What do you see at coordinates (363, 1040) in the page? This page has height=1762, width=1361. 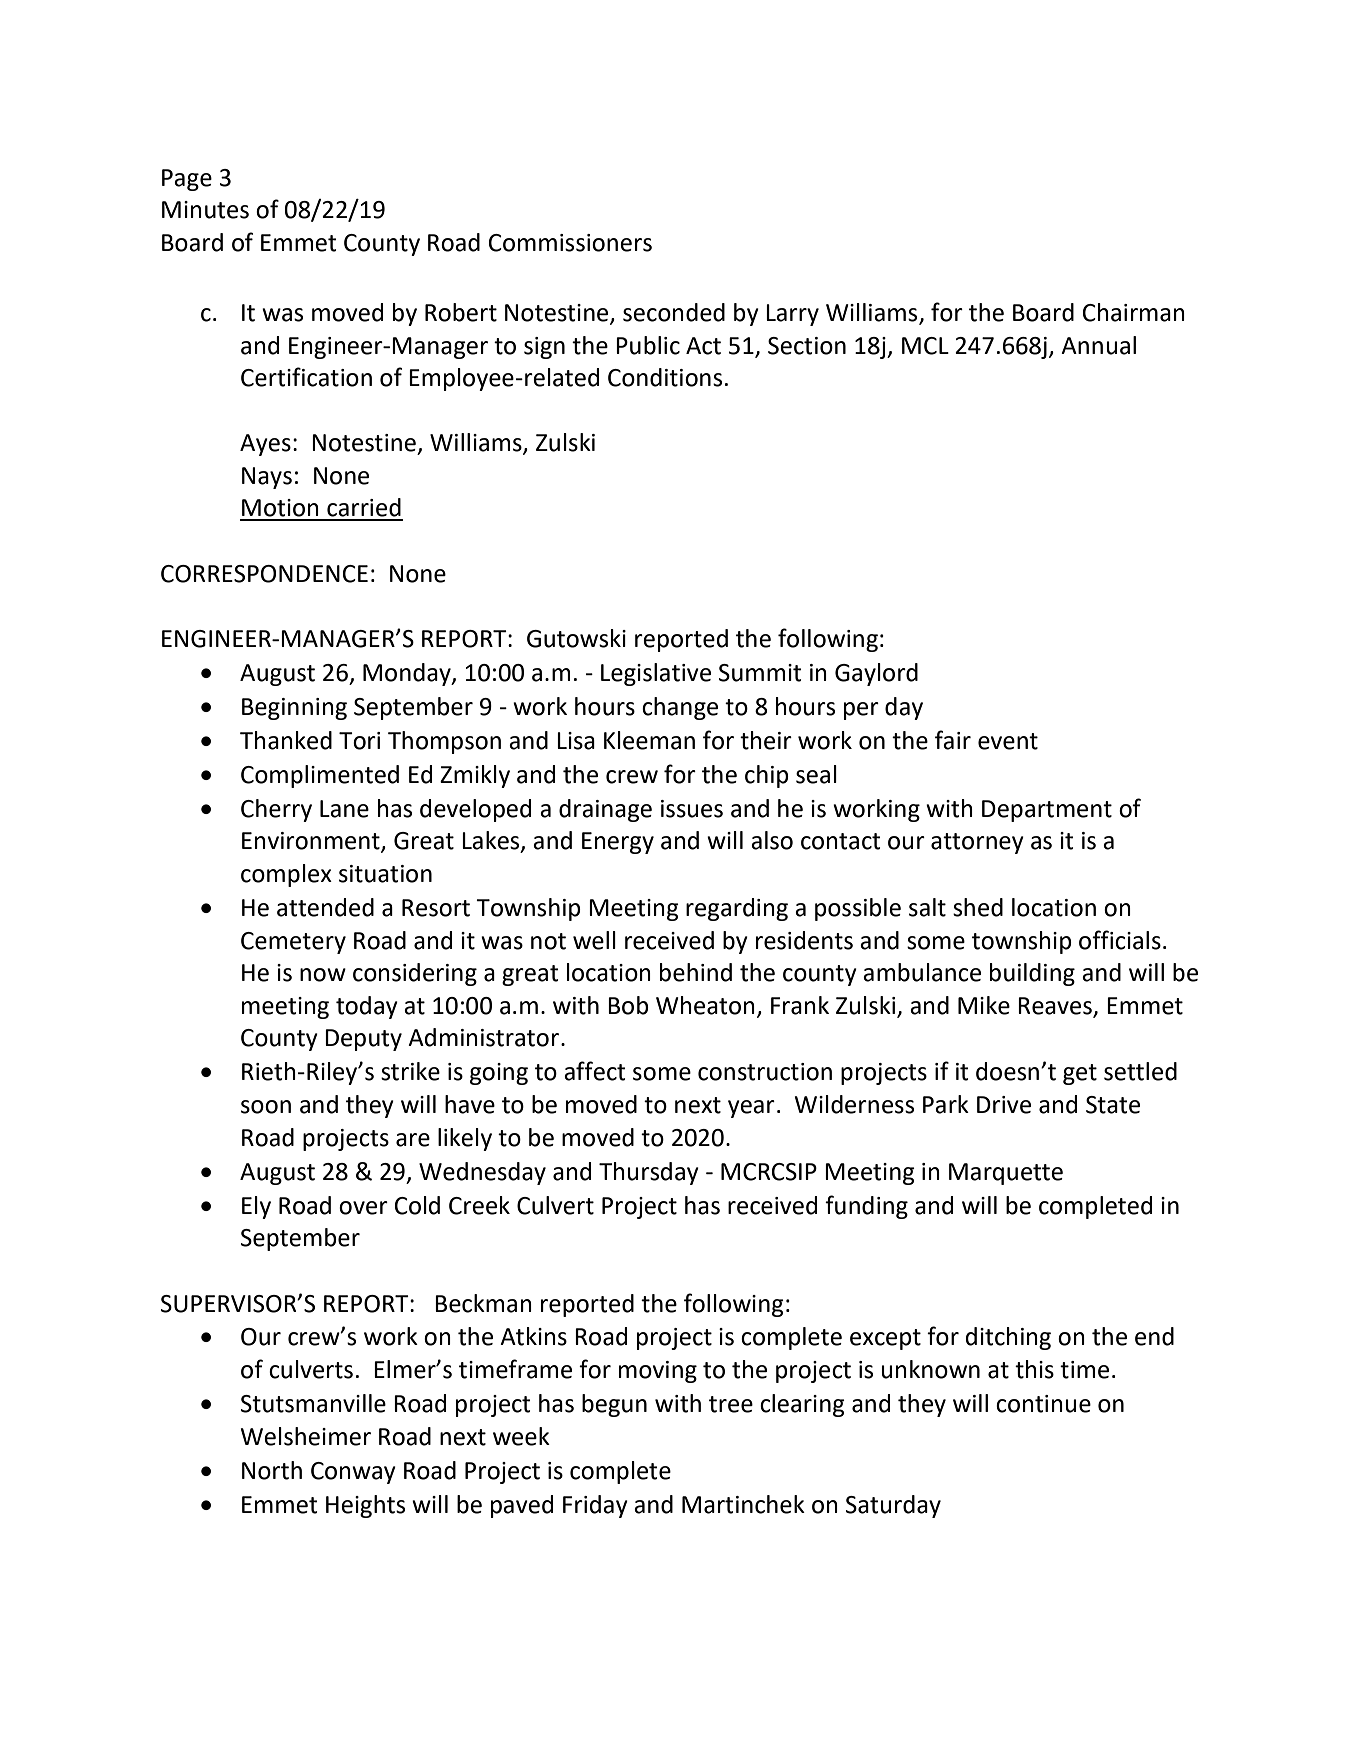 I see `Deputy` at bounding box center [363, 1040].
